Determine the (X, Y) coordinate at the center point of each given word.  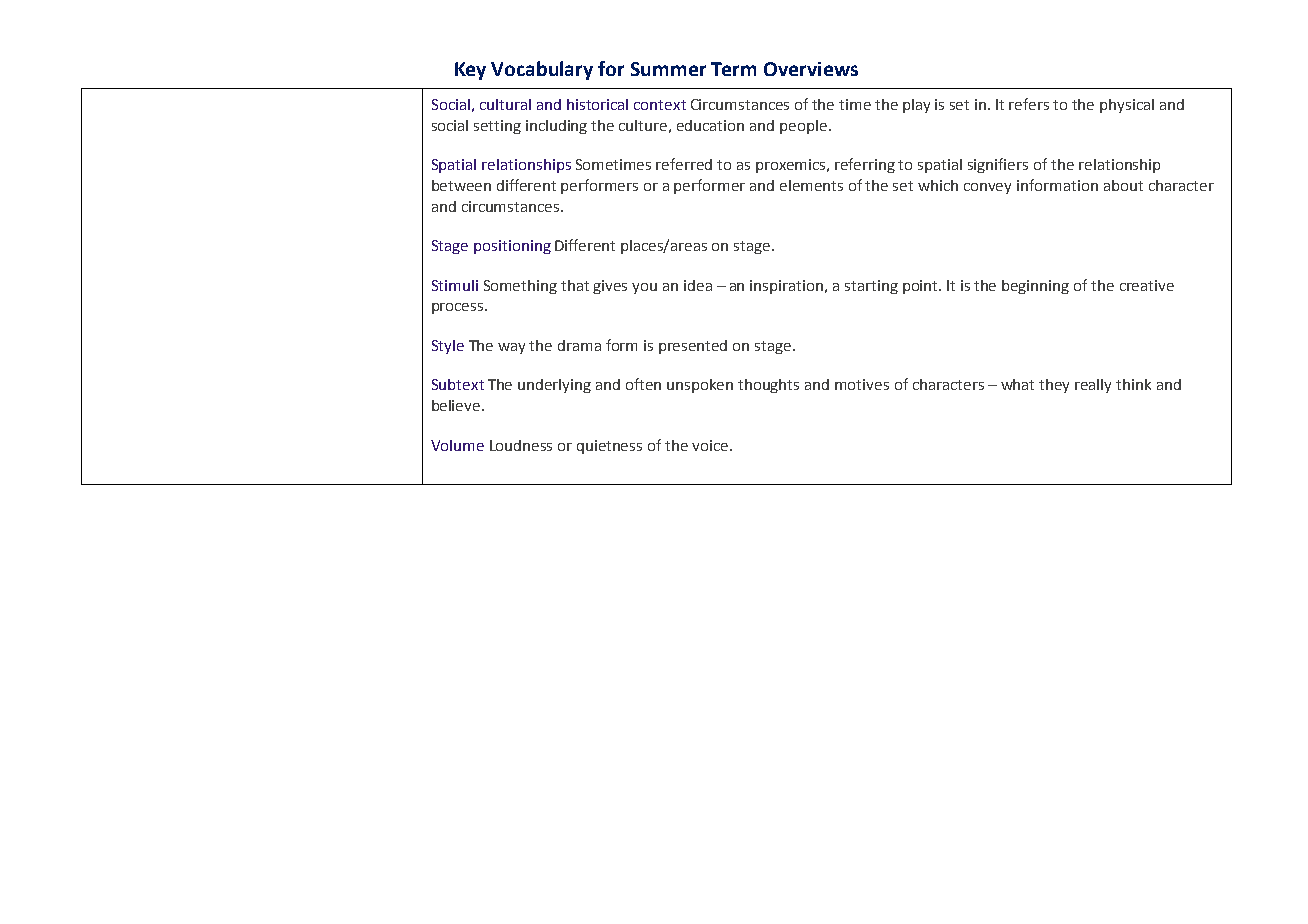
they (1054, 386)
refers (1029, 104)
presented (693, 347)
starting (871, 287)
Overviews (811, 69)
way (511, 348)
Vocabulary (542, 70)
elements (811, 185)
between (461, 185)
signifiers (998, 165)
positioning (512, 247)
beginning (1035, 287)
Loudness (521, 445)
